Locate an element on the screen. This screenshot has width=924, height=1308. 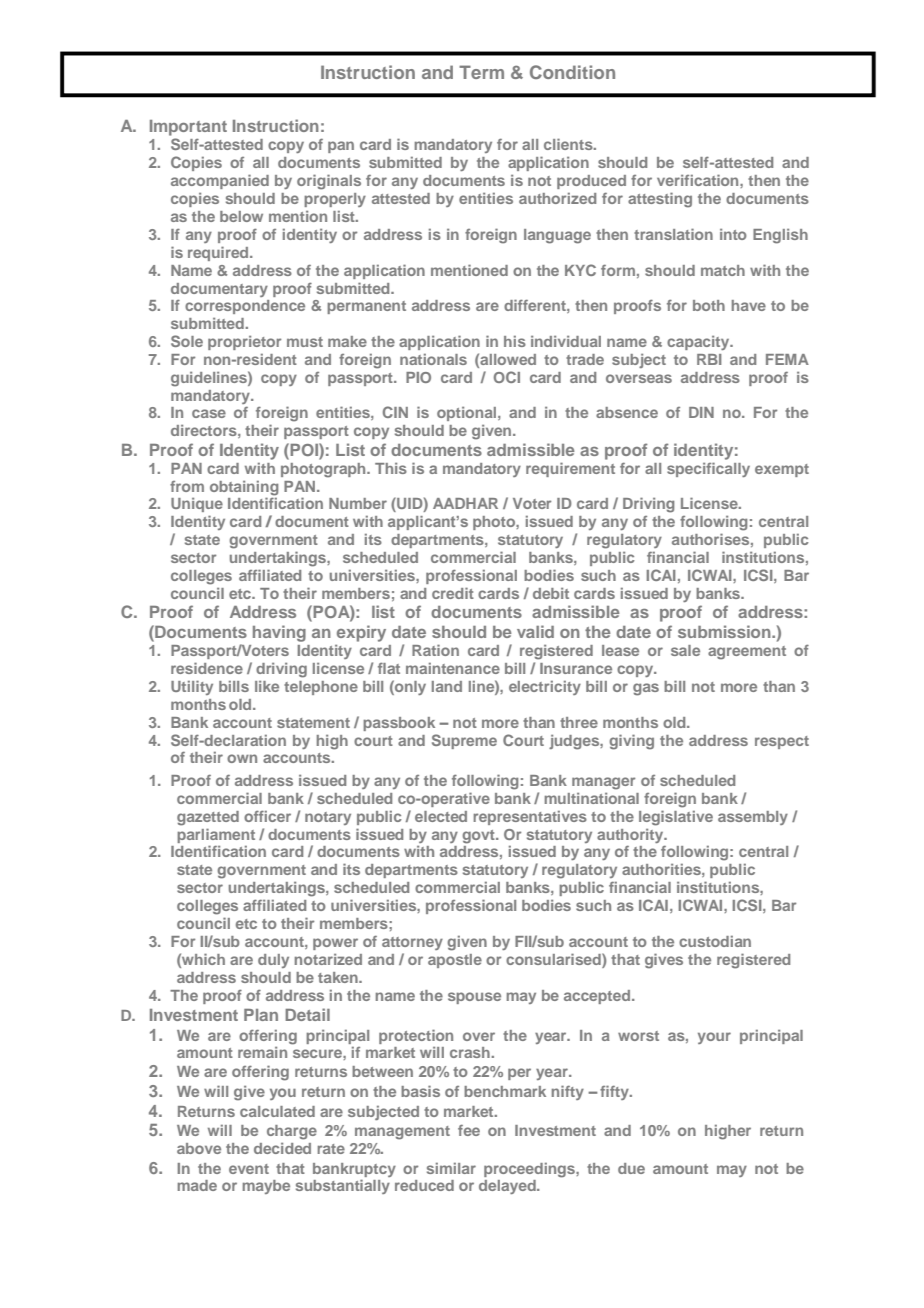
officer is located at coordinates (267, 816).
